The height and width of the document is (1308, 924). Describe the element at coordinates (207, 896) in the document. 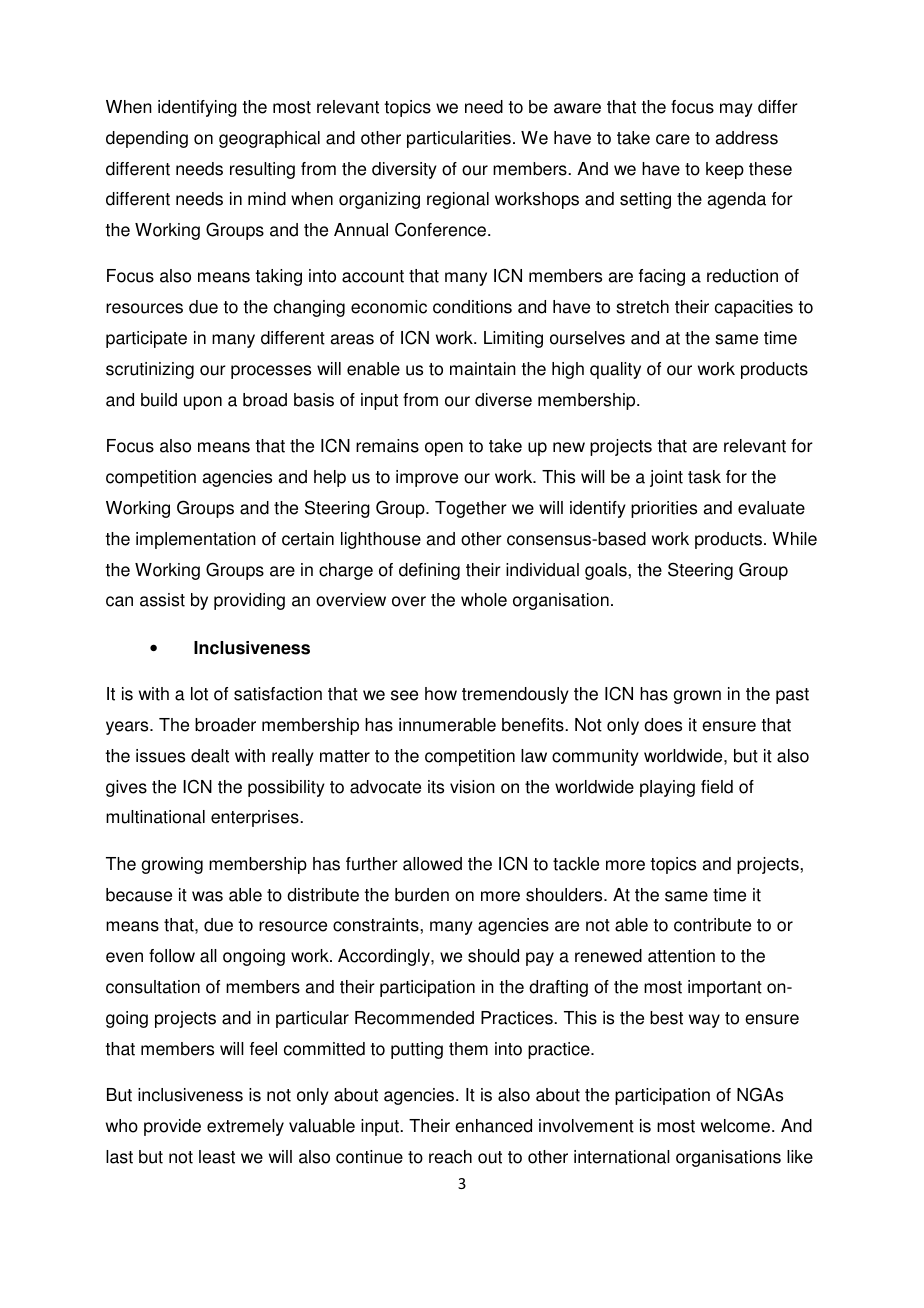

I see `was` at that location.
